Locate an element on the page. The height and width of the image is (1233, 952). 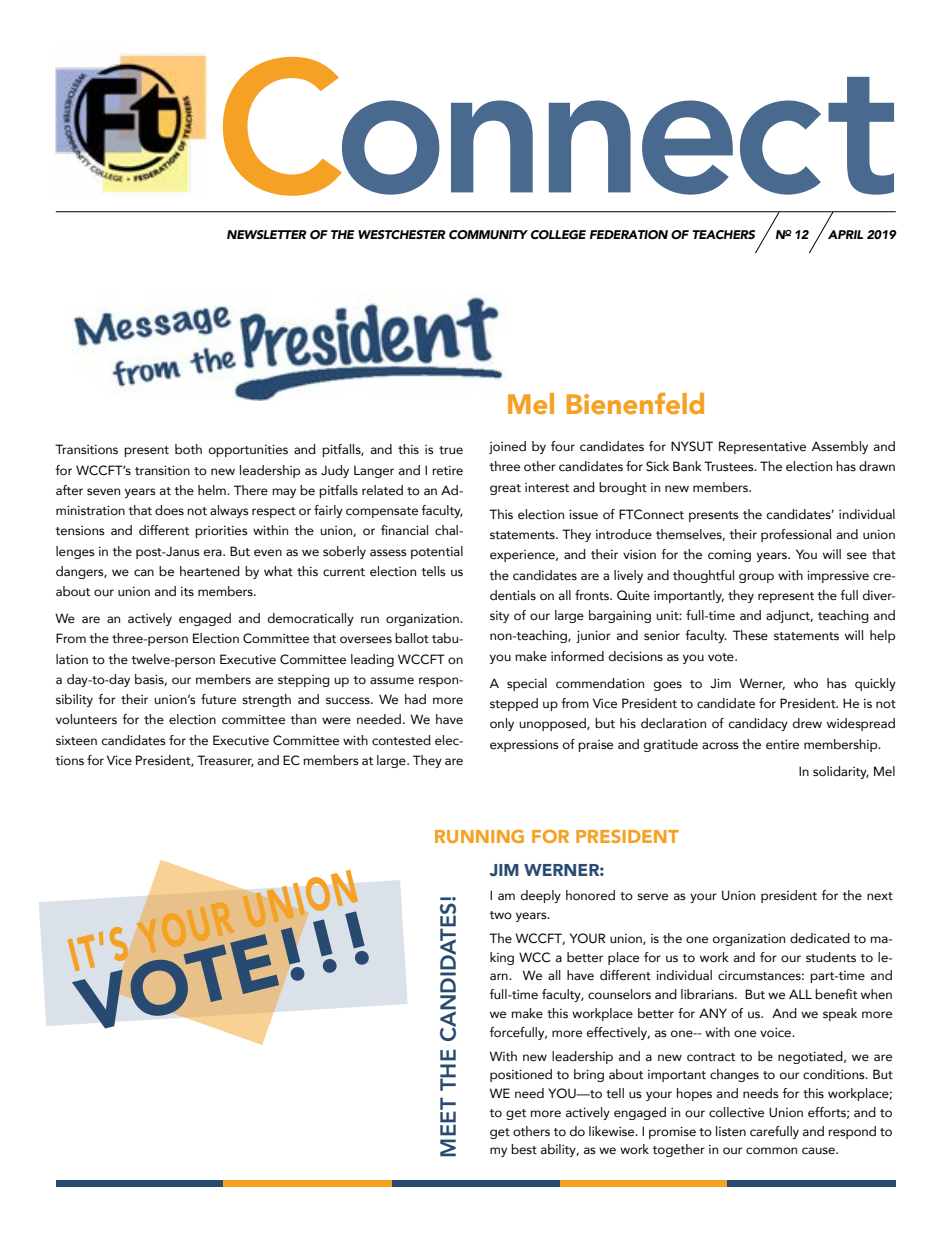
Treasurer is located at coordinates (225, 761).
